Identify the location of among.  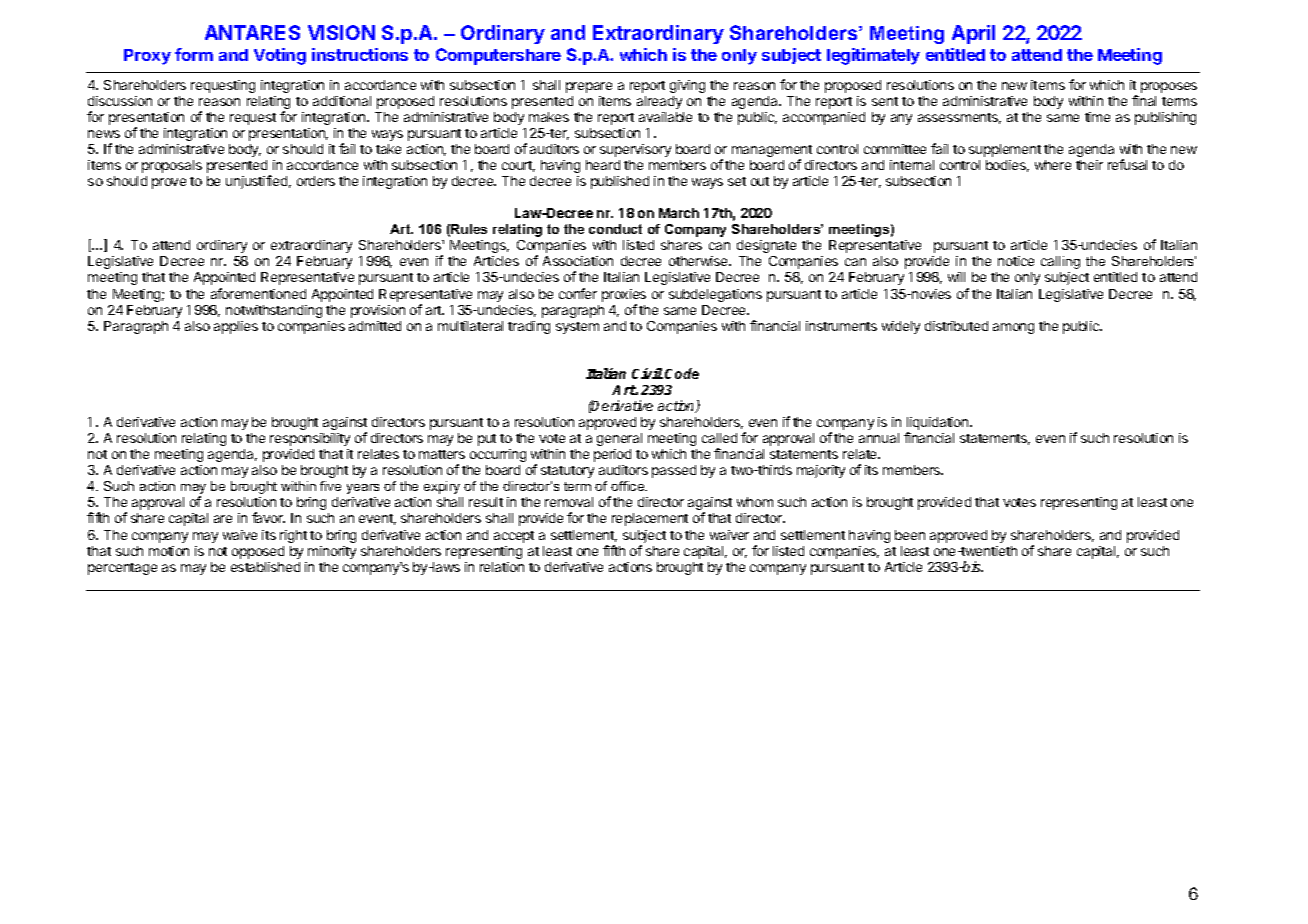
(1013, 328).
